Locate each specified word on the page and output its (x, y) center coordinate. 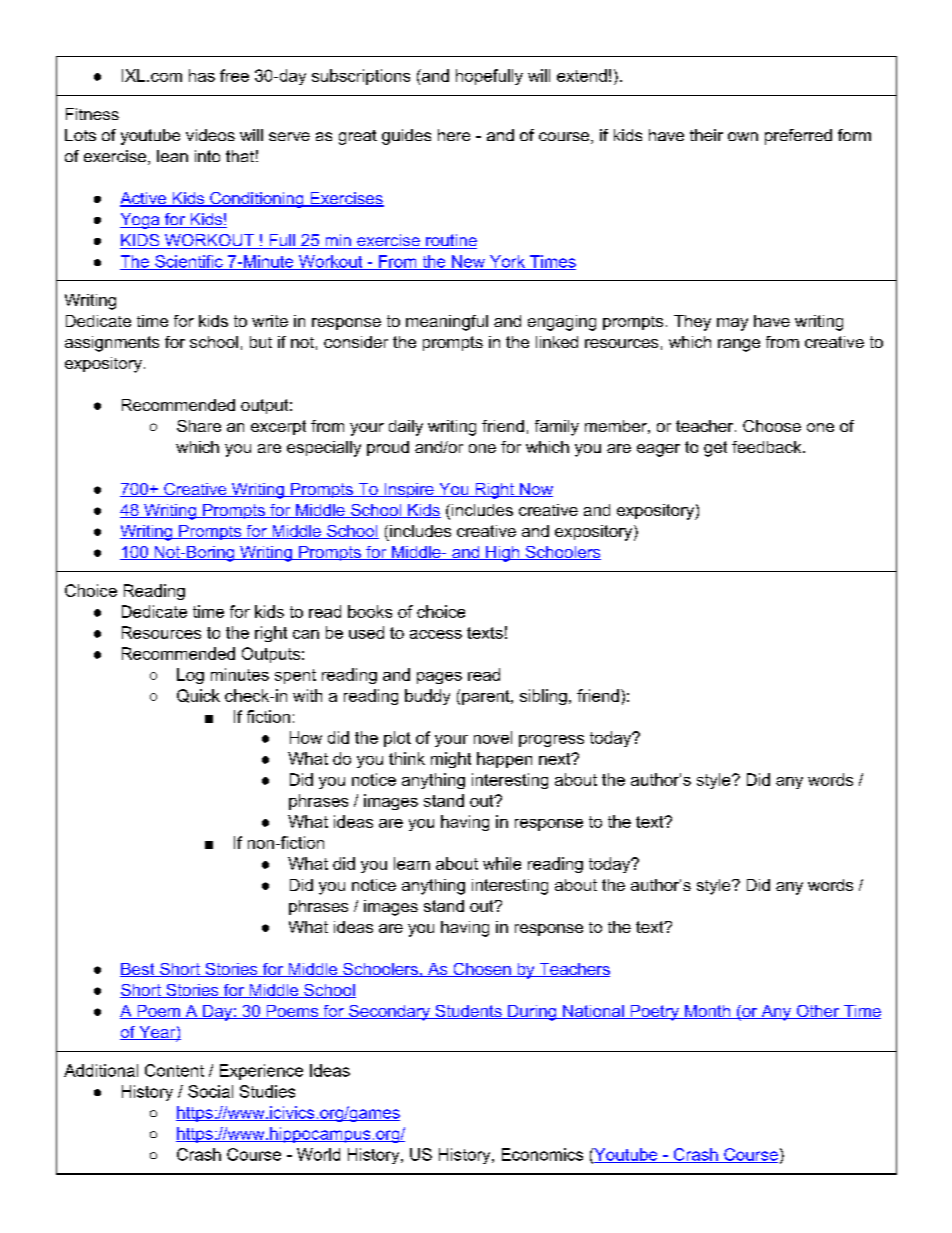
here (454, 135)
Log (190, 676)
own (743, 136)
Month (708, 1012)
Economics (542, 1154)
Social (210, 1091)
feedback (768, 447)
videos (210, 135)
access (436, 634)
